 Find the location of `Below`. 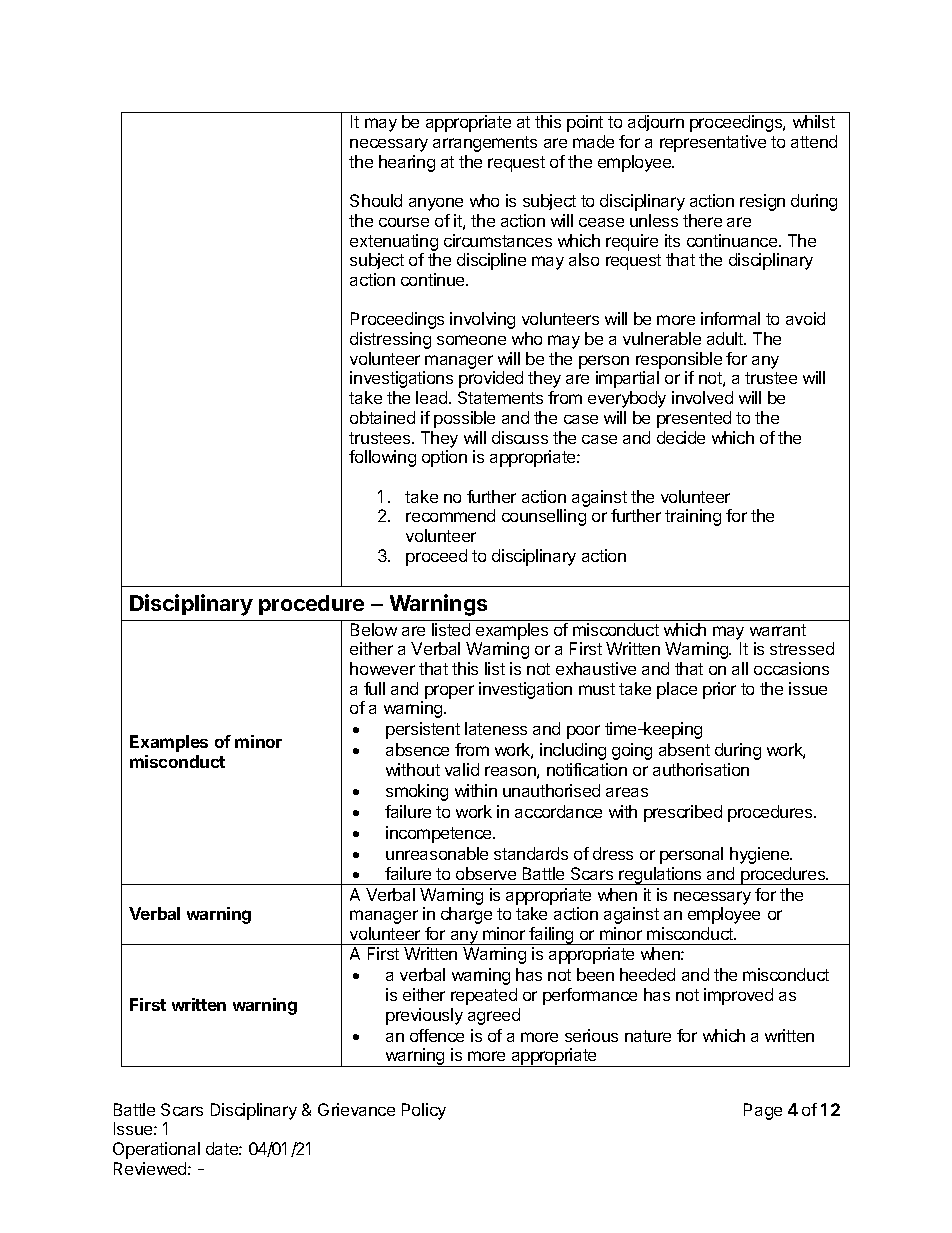

Below is located at coordinates (374, 629).
